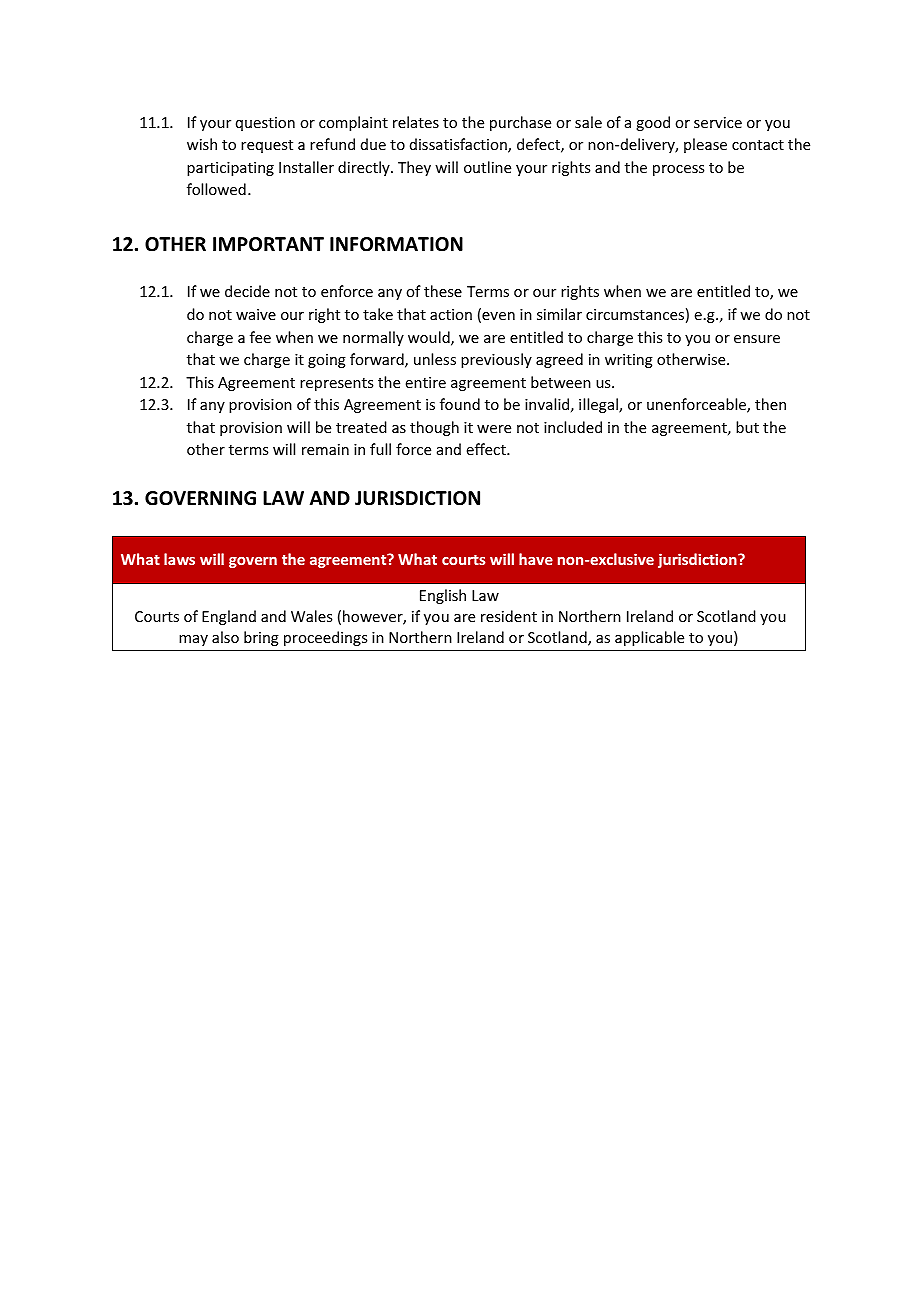 The width and height of the screenshot is (924, 1308). I want to click on decide, so click(247, 291).
